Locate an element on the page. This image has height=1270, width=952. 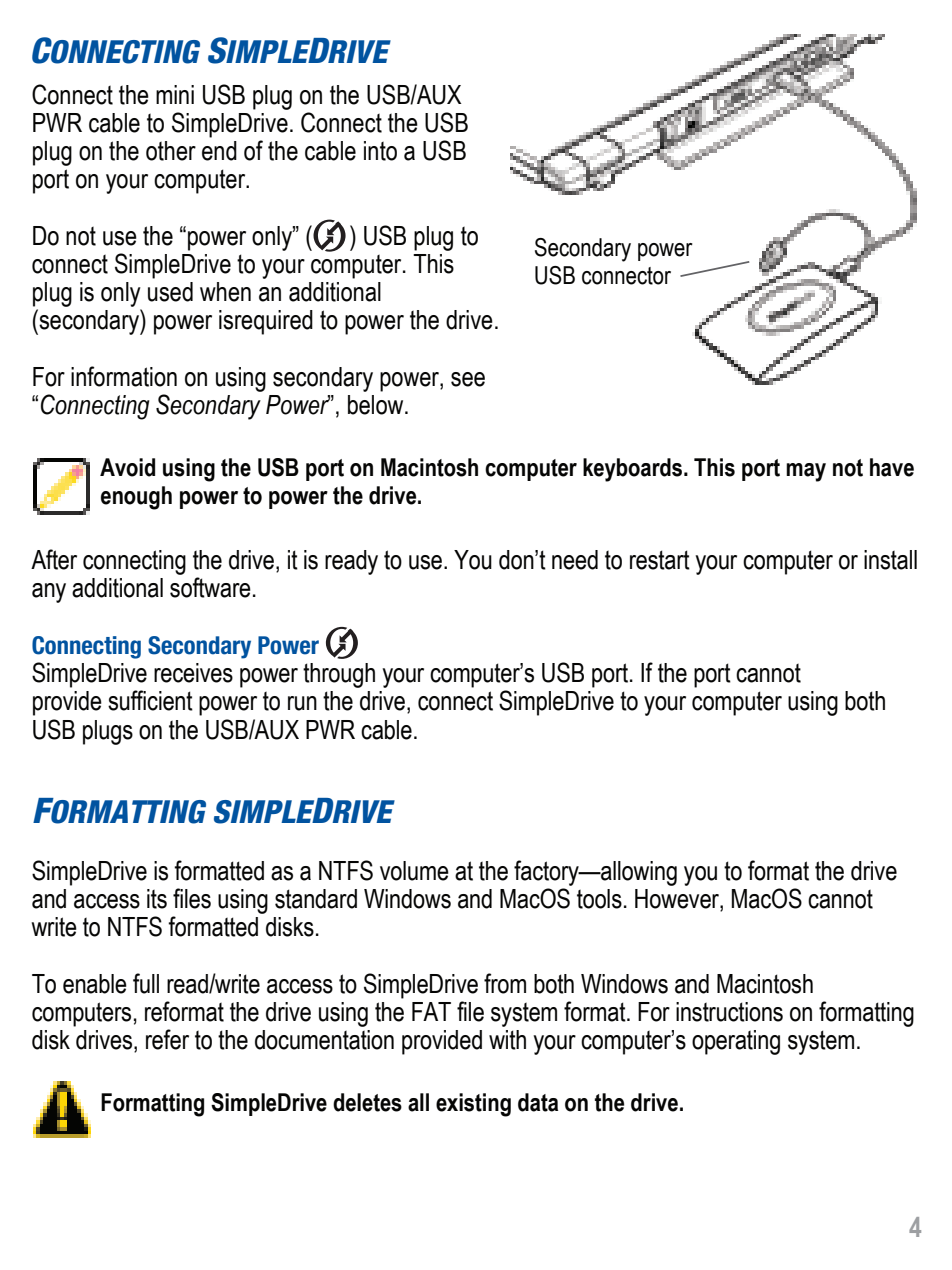
end is located at coordinates (219, 151).
